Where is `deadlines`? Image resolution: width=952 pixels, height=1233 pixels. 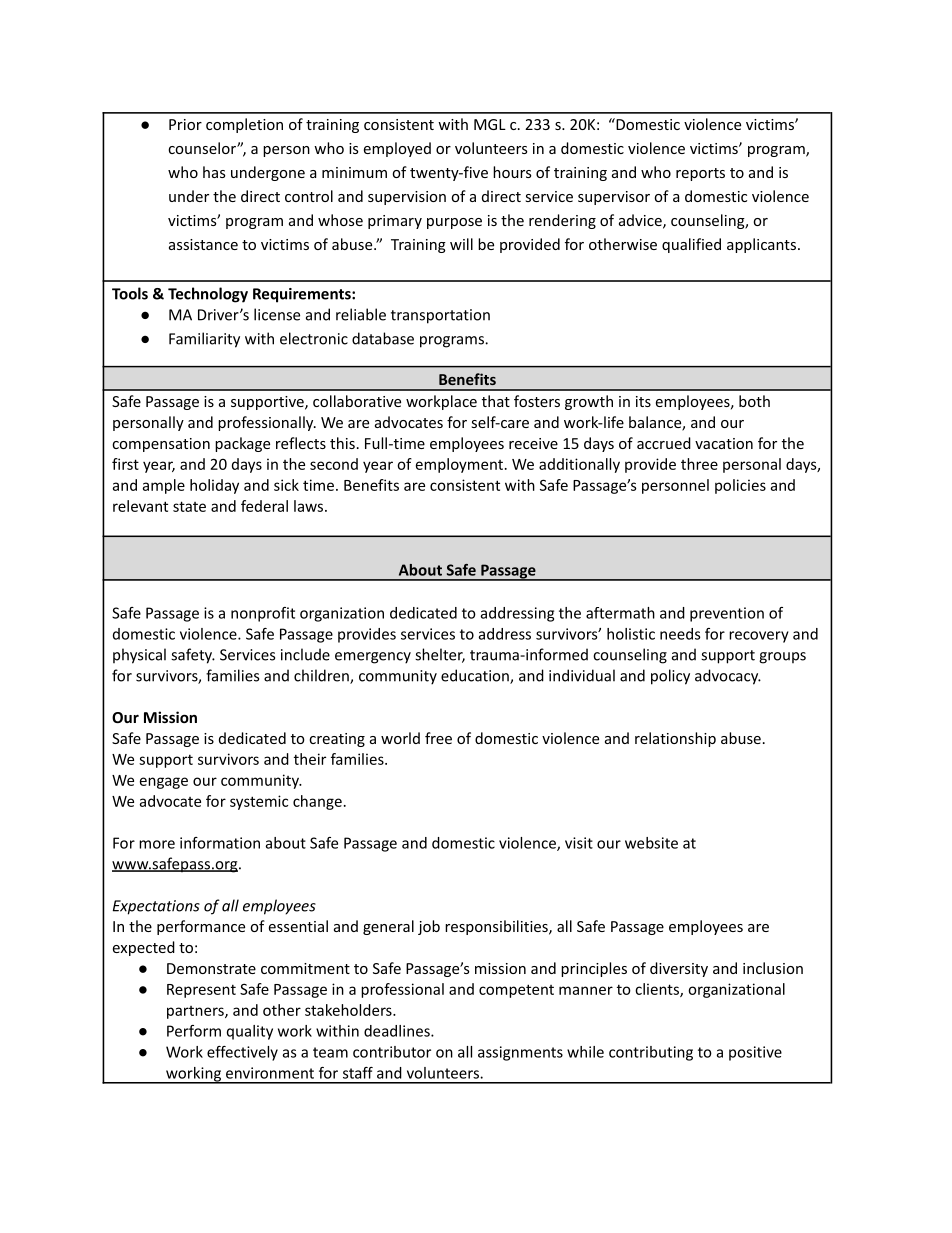
deadlines is located at coordinates (398, 1031).
